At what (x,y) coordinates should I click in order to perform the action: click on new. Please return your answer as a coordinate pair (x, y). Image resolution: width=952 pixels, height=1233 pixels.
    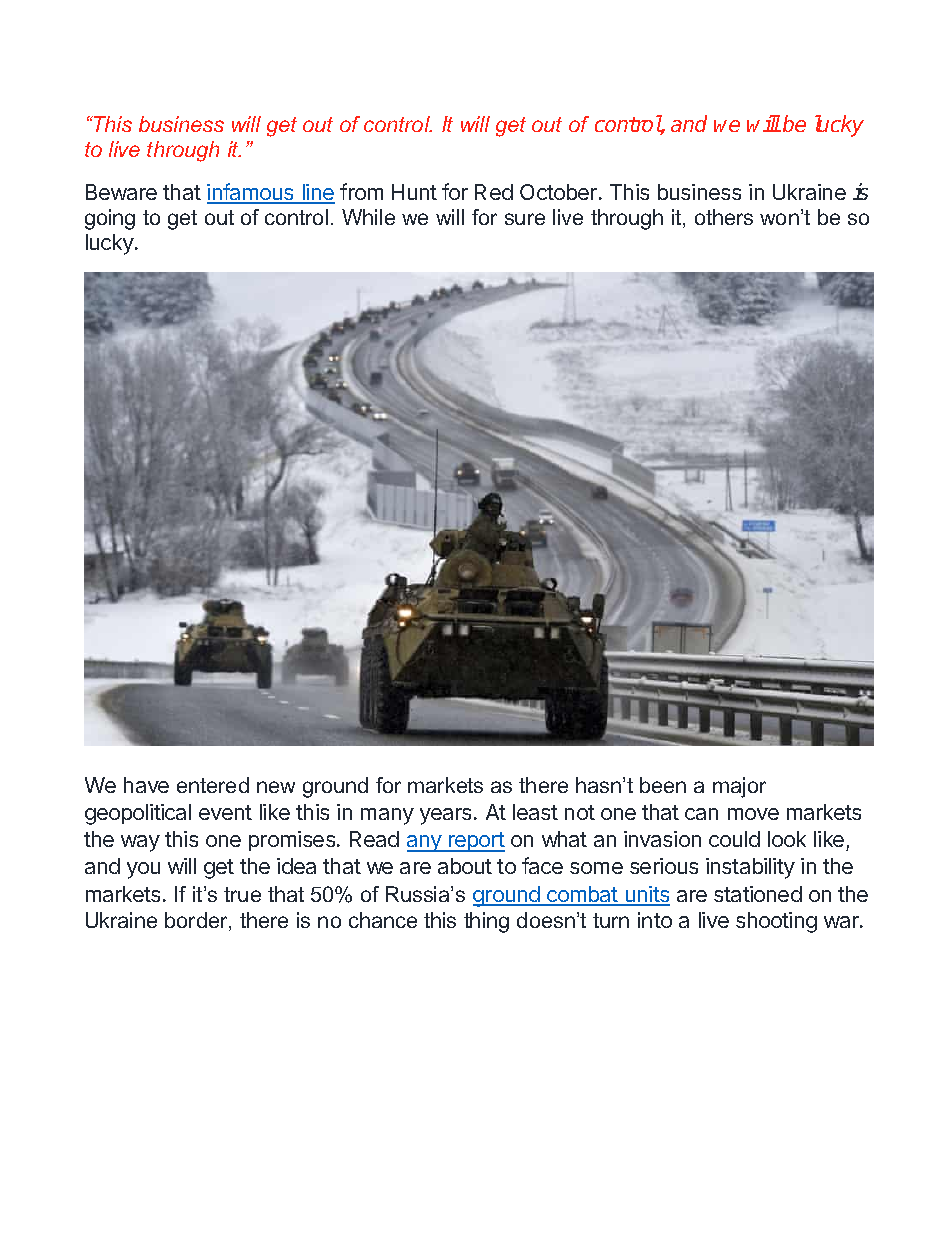
    Looking at the image, I should click on (276, 787).
